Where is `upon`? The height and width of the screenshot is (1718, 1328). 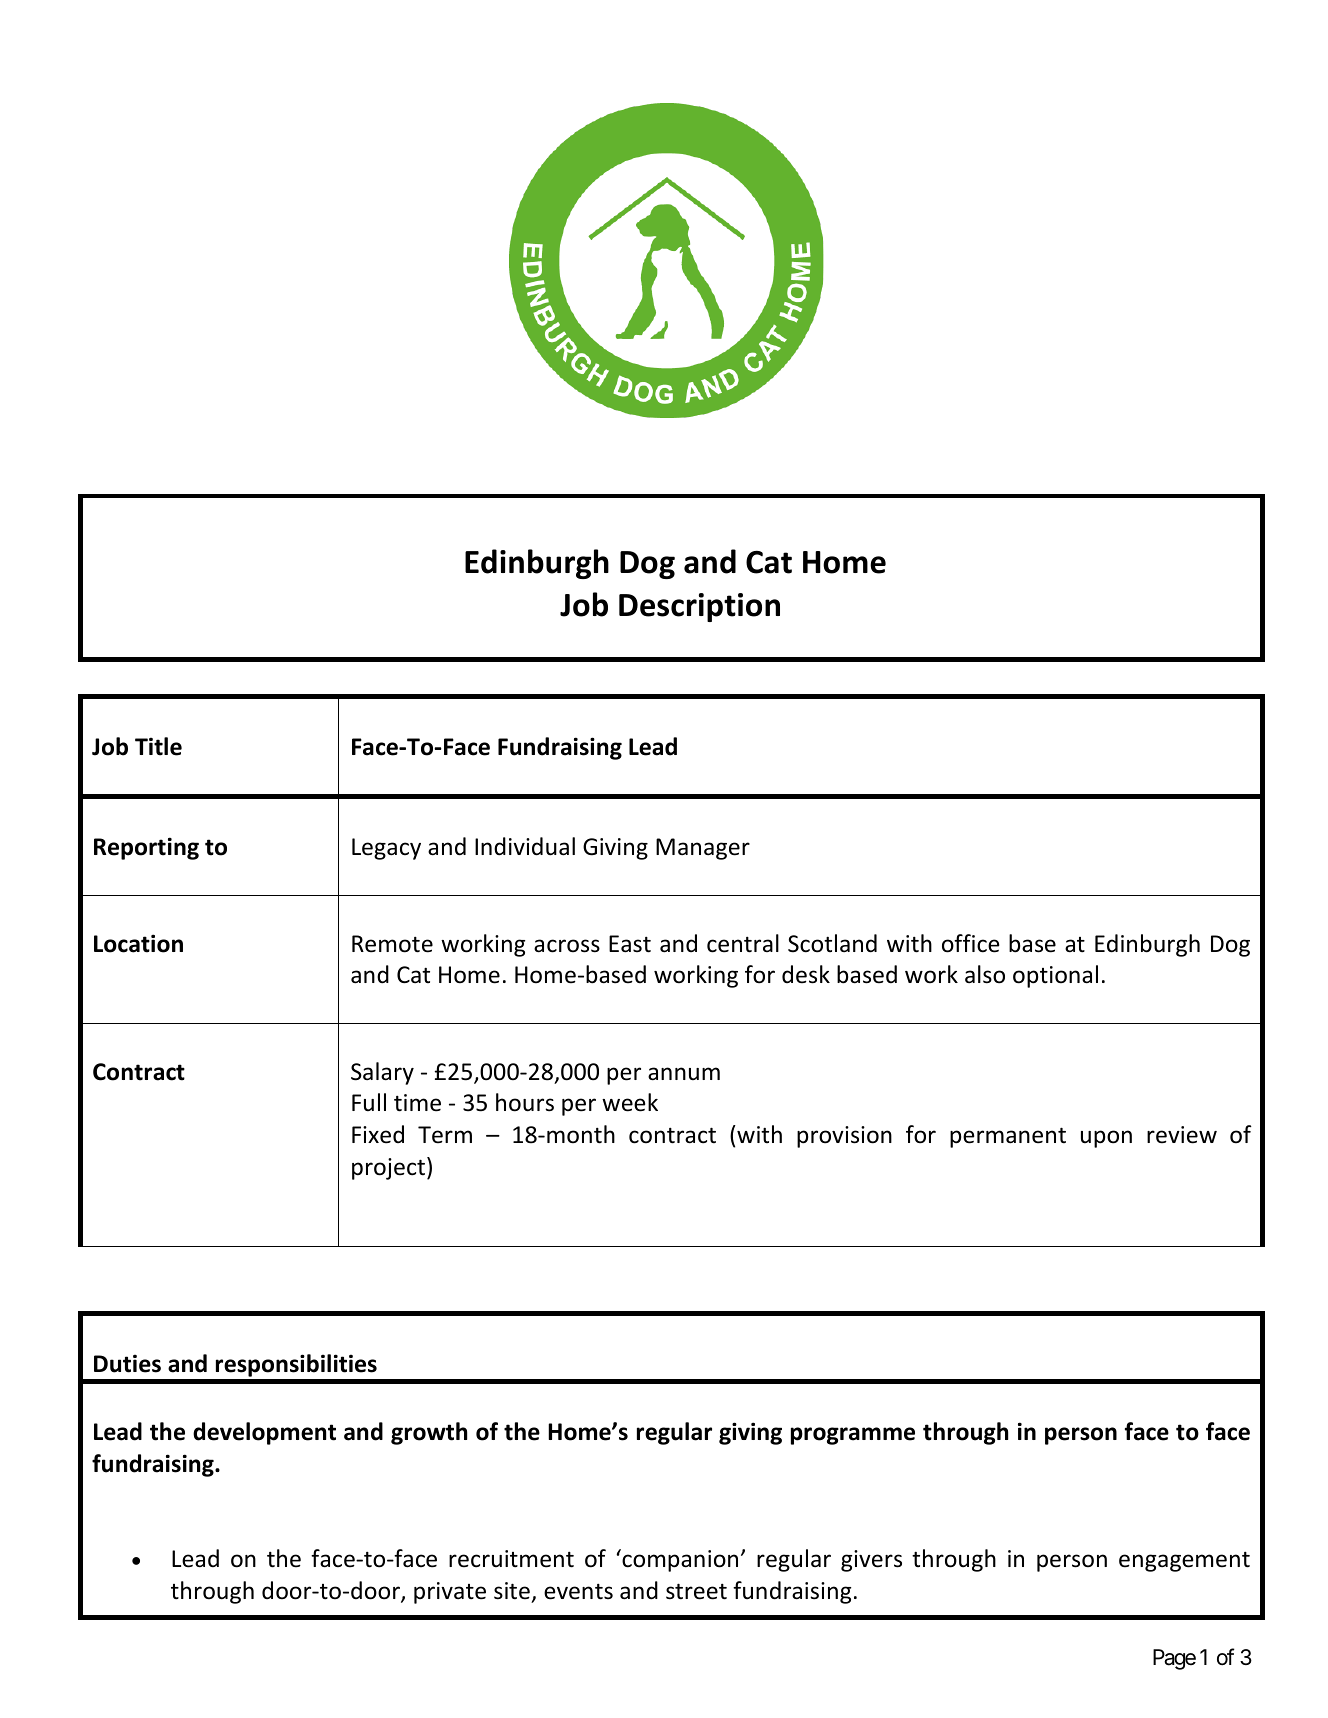
upon is located at coordinates (1106, 1139).
